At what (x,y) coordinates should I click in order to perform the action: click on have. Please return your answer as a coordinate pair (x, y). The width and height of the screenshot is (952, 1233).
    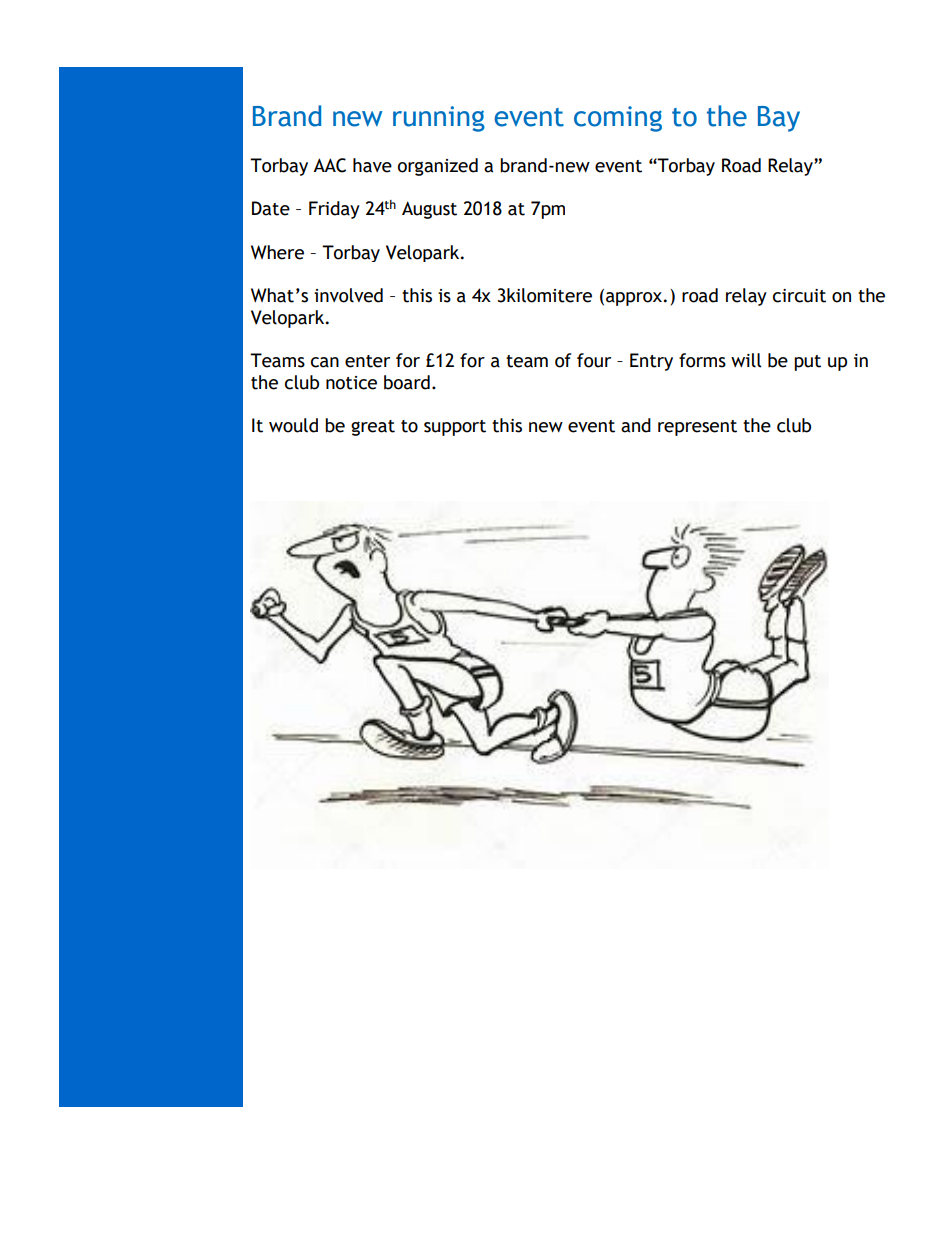
    Looking at the image, I should click on (372, 165).
